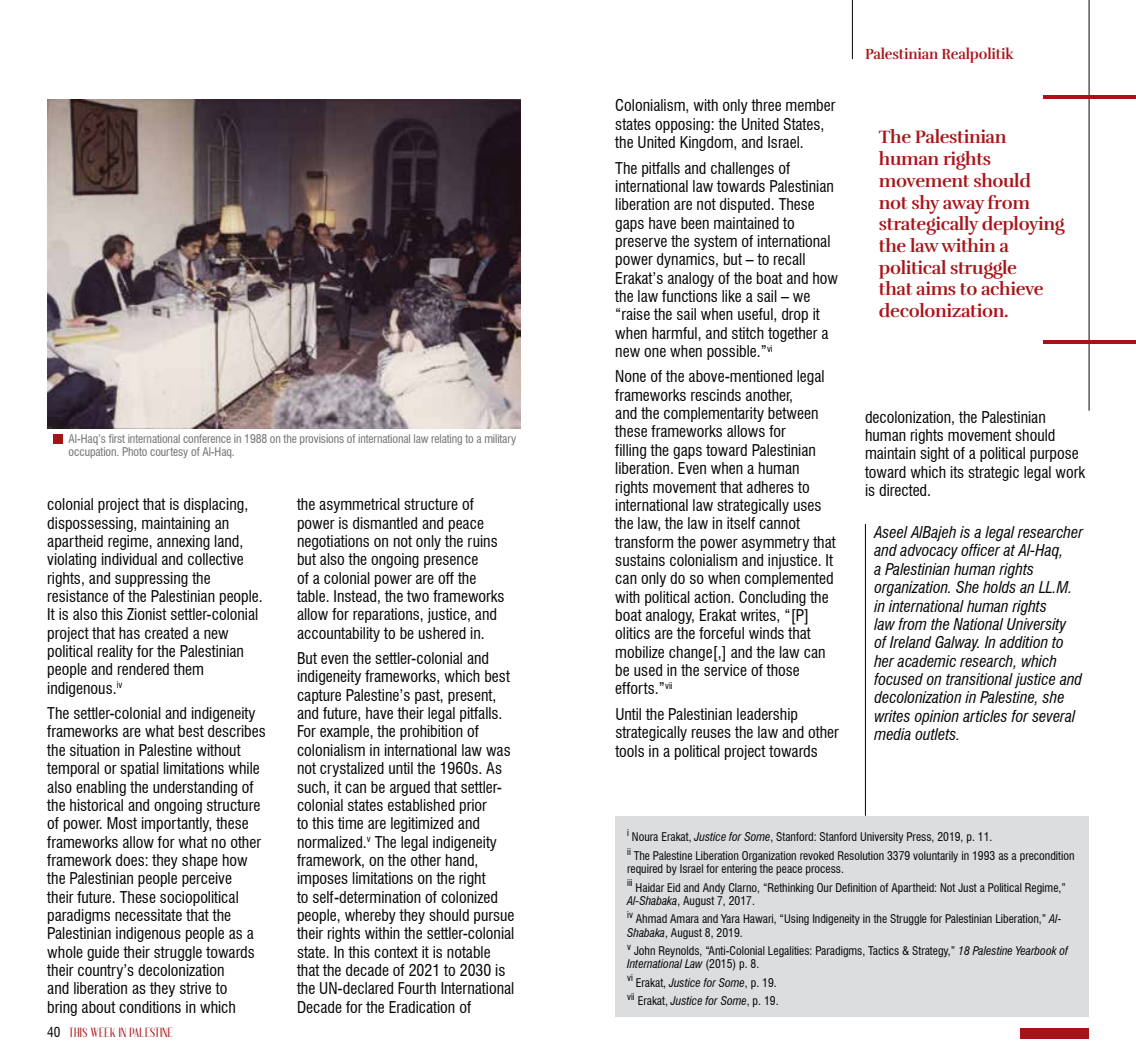  I want to click on conditions, so click(150, 1007).
